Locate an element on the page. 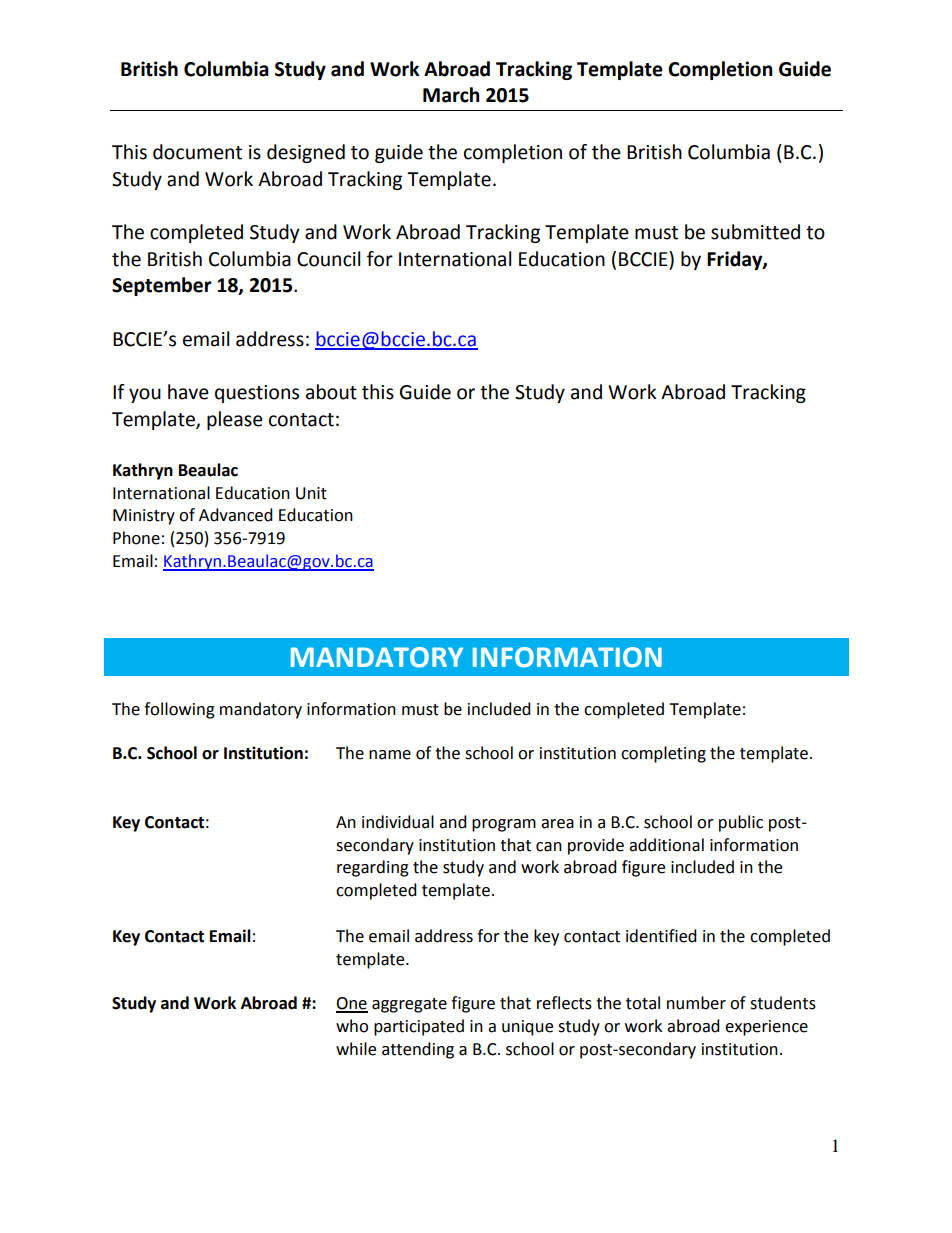 Image resolution: width=952 pixels, height=1233 pixels. document is located at coordinates (197, 152).
